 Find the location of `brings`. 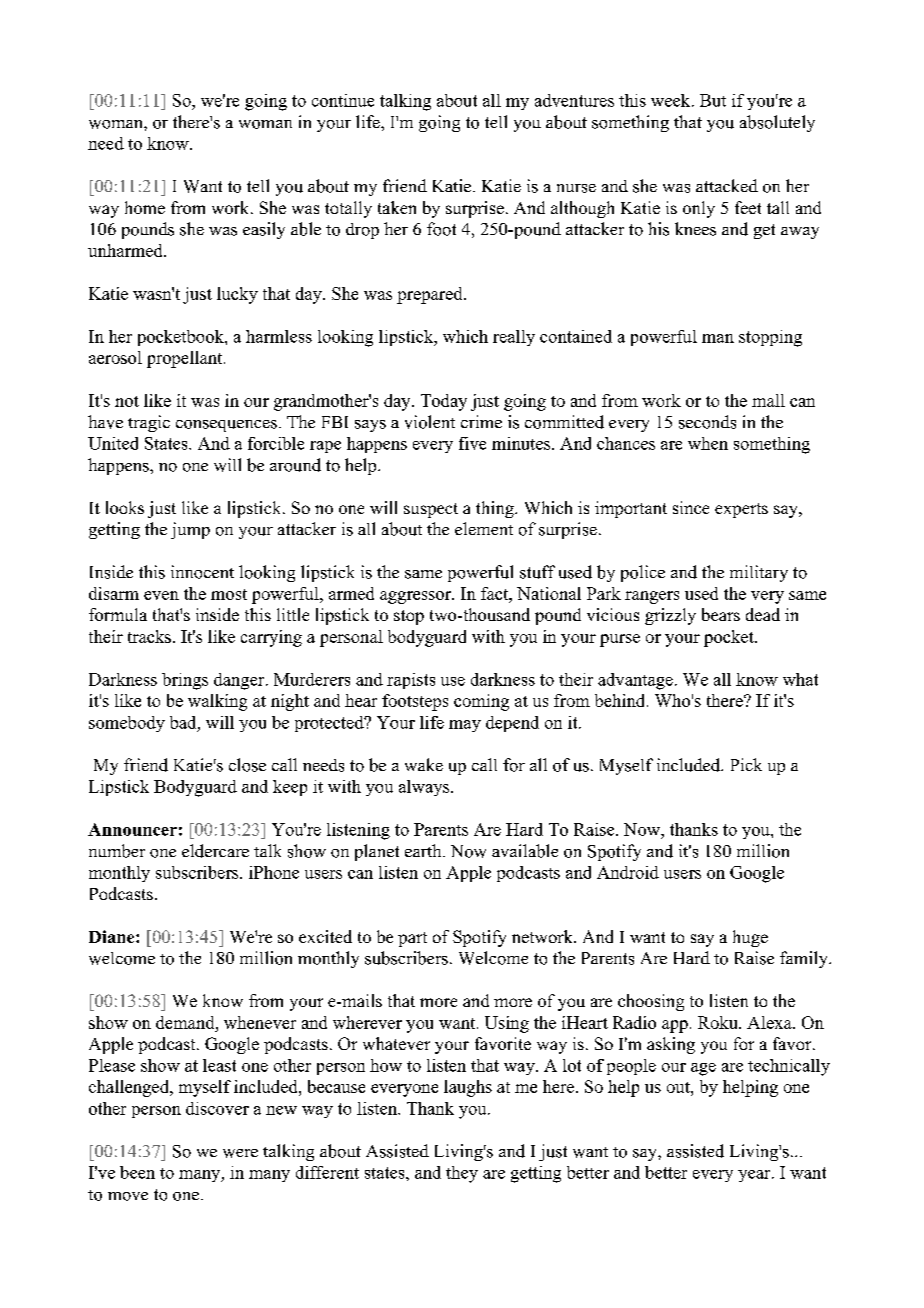

brings is located at coordinates (185, 681).
